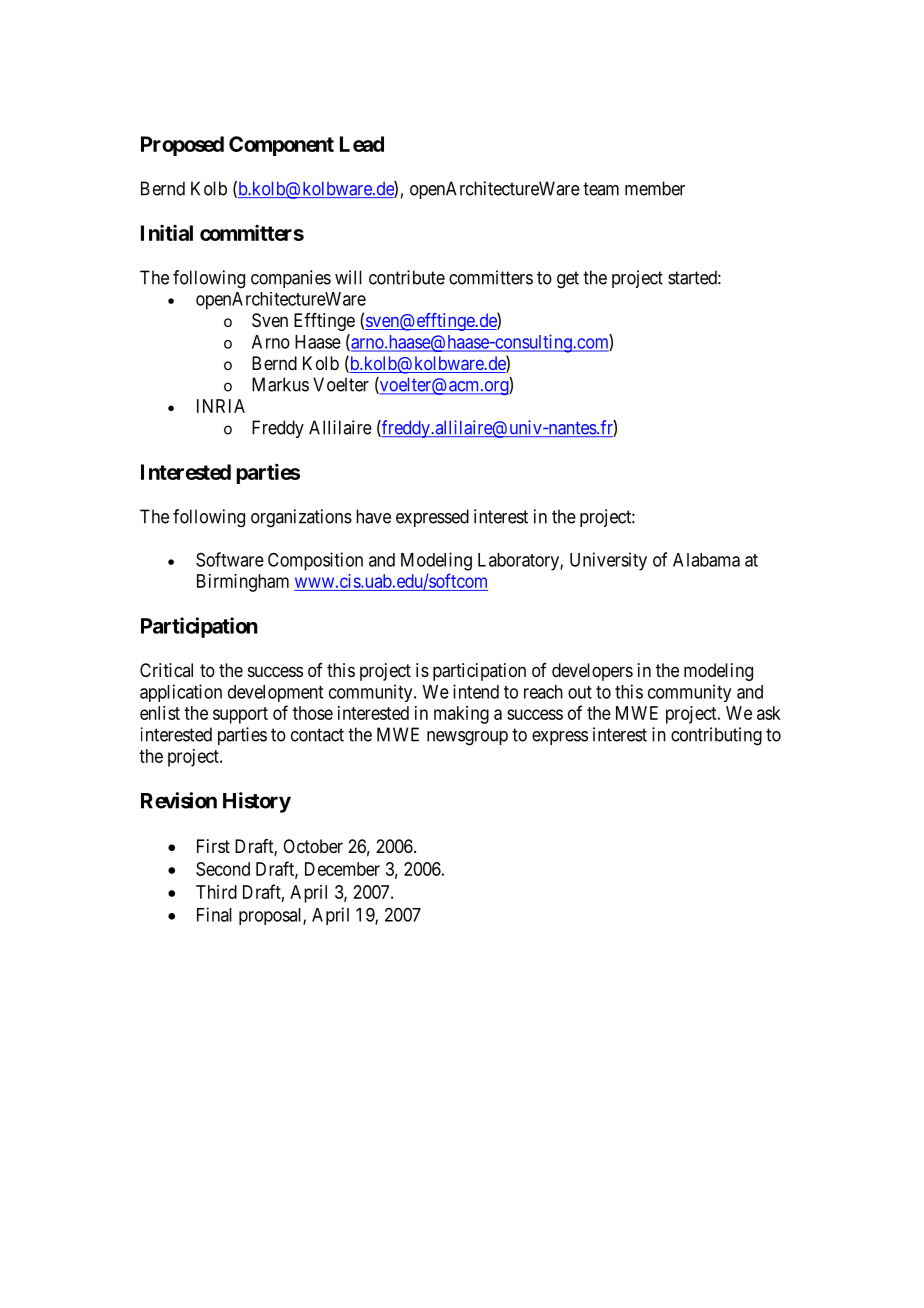 The image size is (924, 1308). Describe the element at coordinates (467, 738) in the page. I see `newsgroup` at that location.
